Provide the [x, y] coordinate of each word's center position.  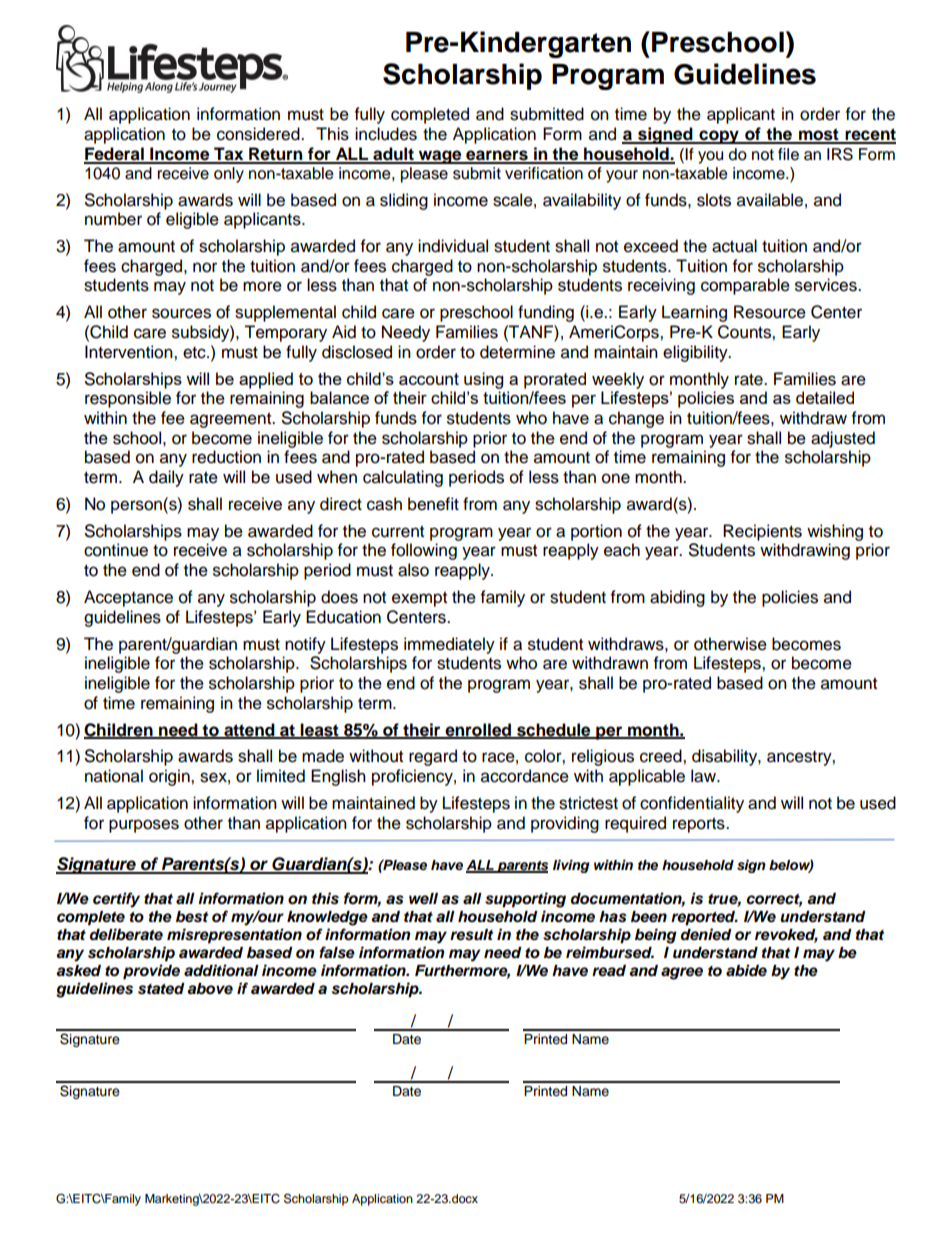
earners [497, 156]
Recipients [762, 532]
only [229, 175]
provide [151, 972]
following [424, 551]
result [471, 935]
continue [116, 550]
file [788, 154]
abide [746, 970]
